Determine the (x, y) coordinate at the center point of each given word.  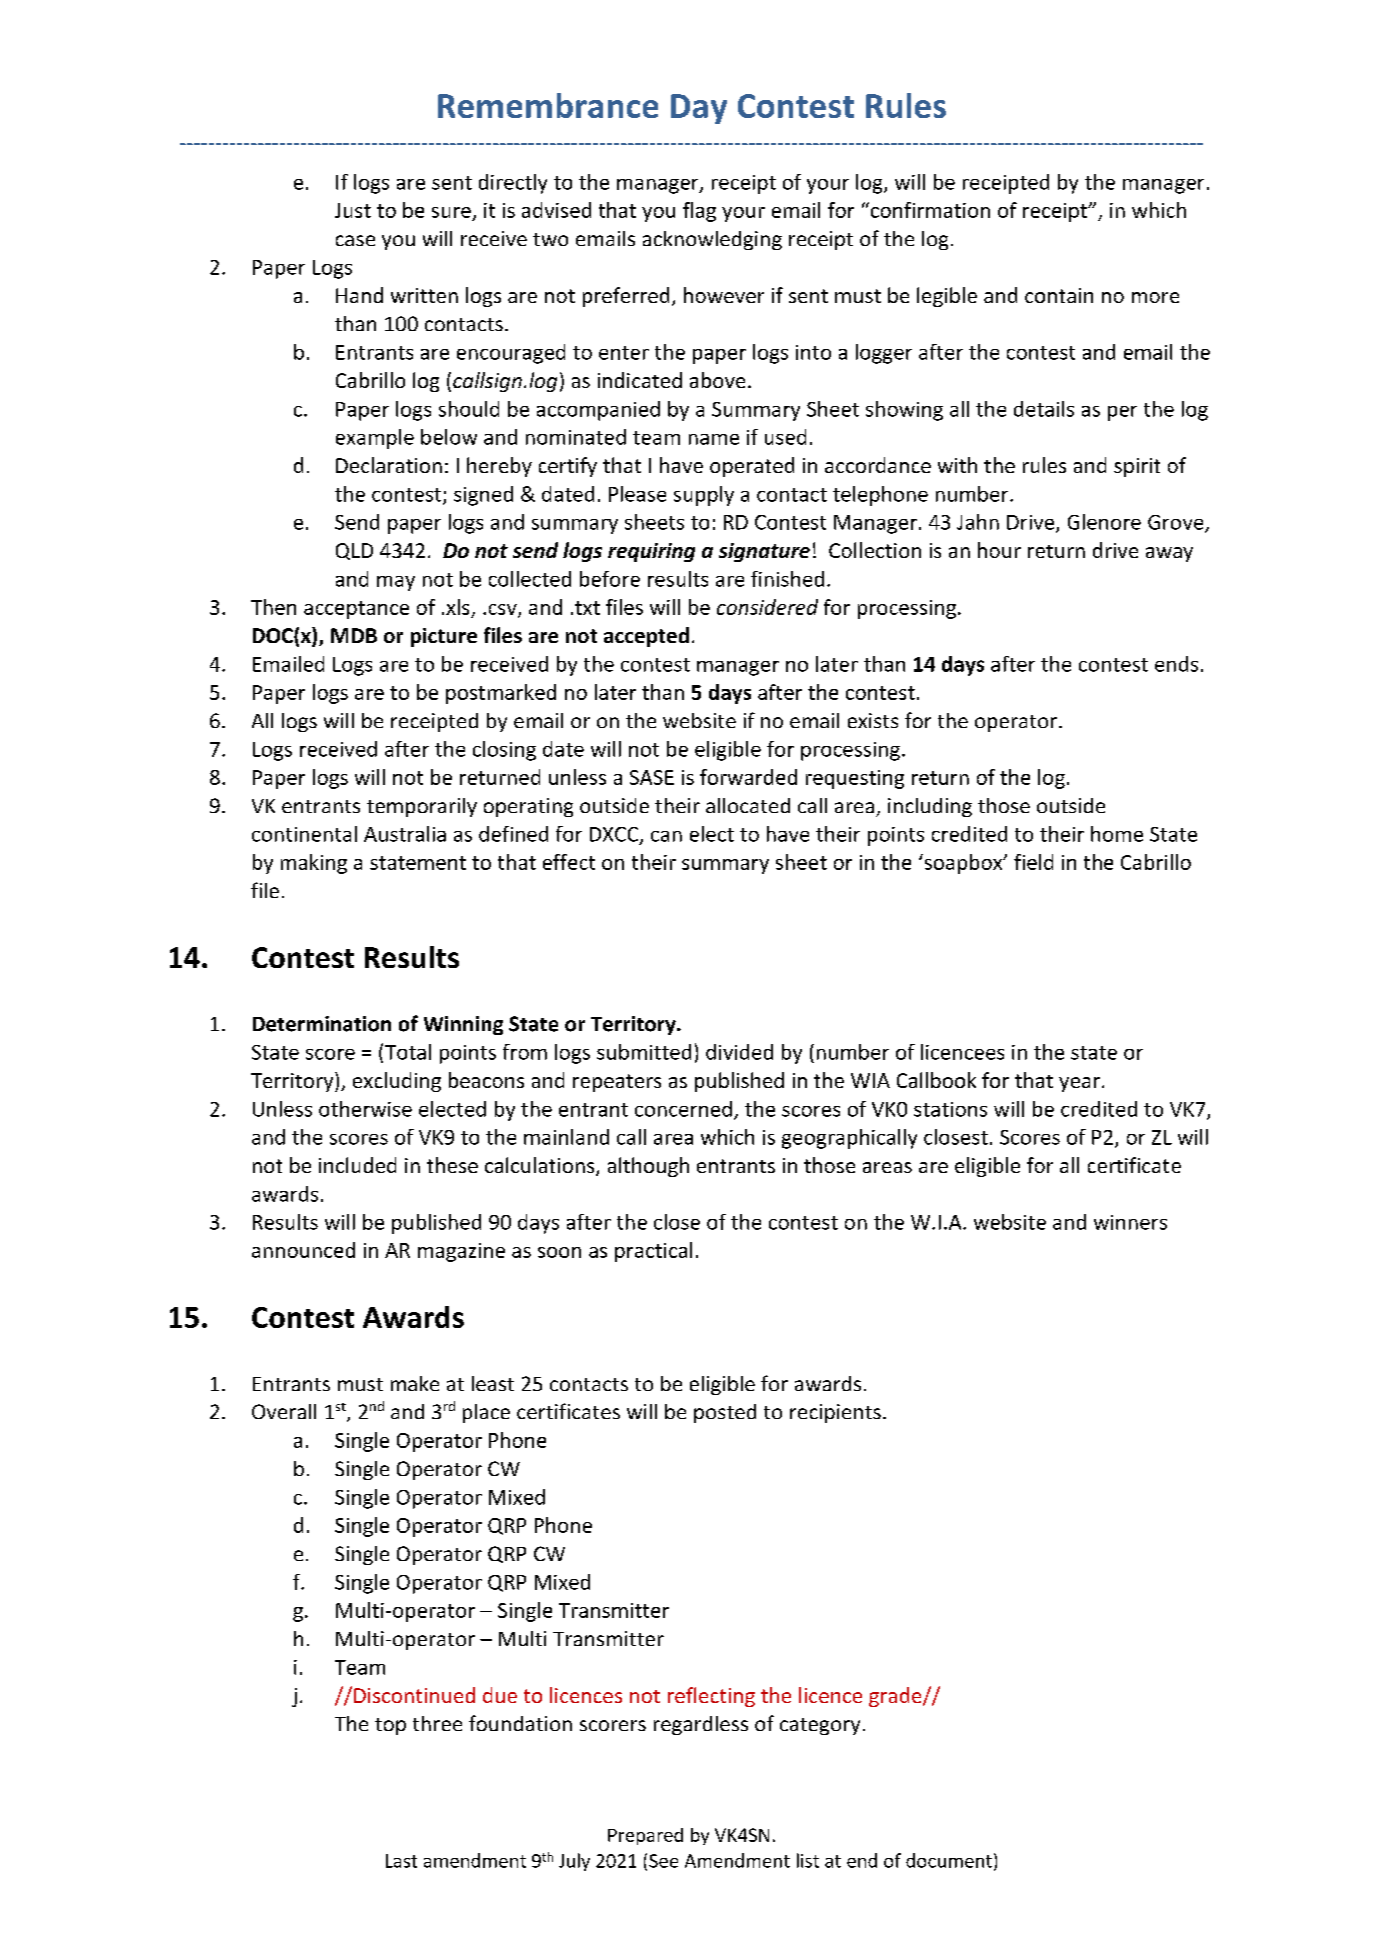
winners (1130, 1222)
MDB (354, 635)
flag (699, 212)
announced (303, 1250)
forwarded (748, 777)
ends (1176, 664)
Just (353, 210)
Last (401, 1861)
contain (1059, 295)
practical (653, 1252)
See (663, 1861)
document (949, 1860)
